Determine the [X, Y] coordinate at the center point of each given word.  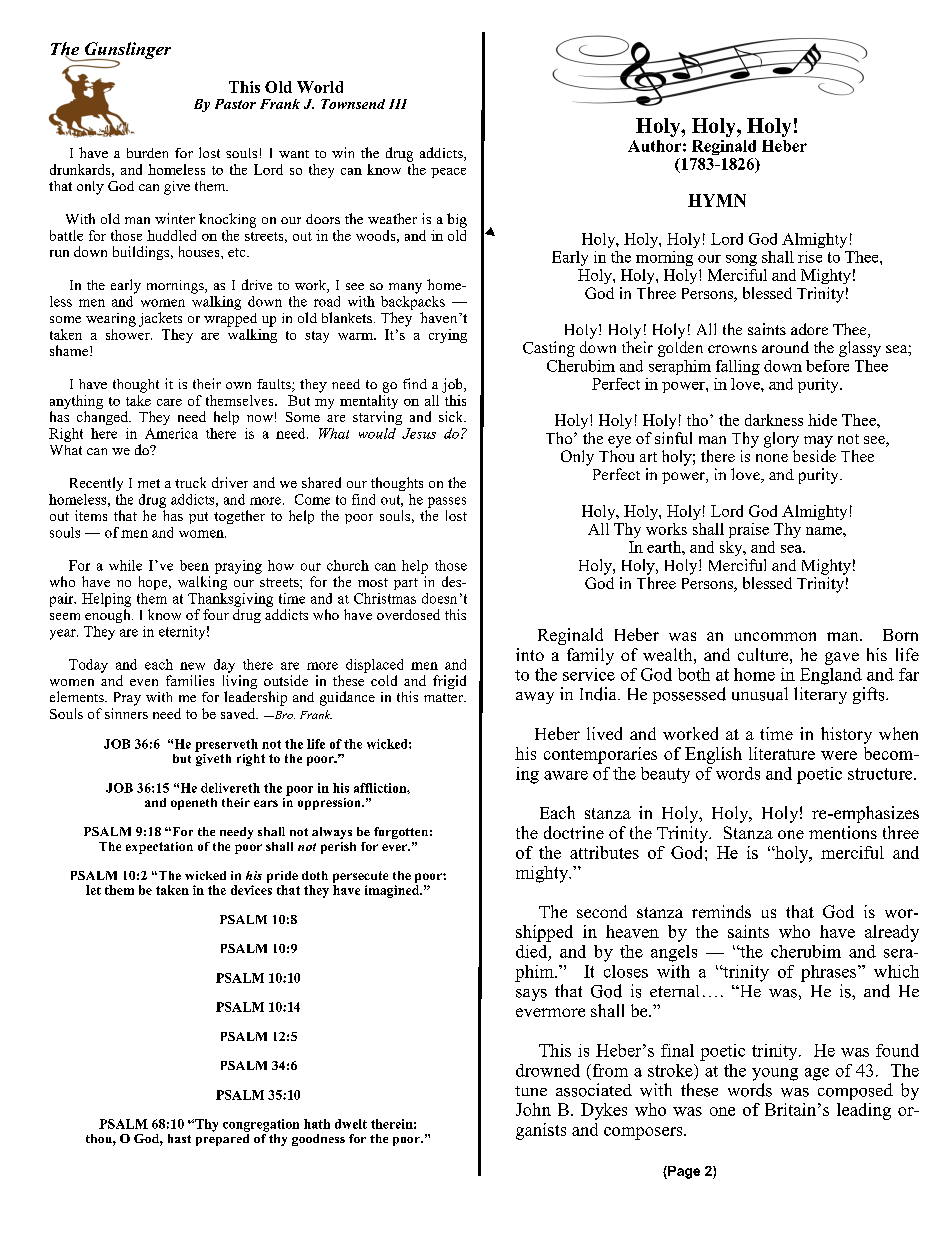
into [530, 654]
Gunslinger [127, 51]
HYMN [717, 200]
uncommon [775, 636]
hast [179, 1138]
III [398, 104]
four [216, 614]
